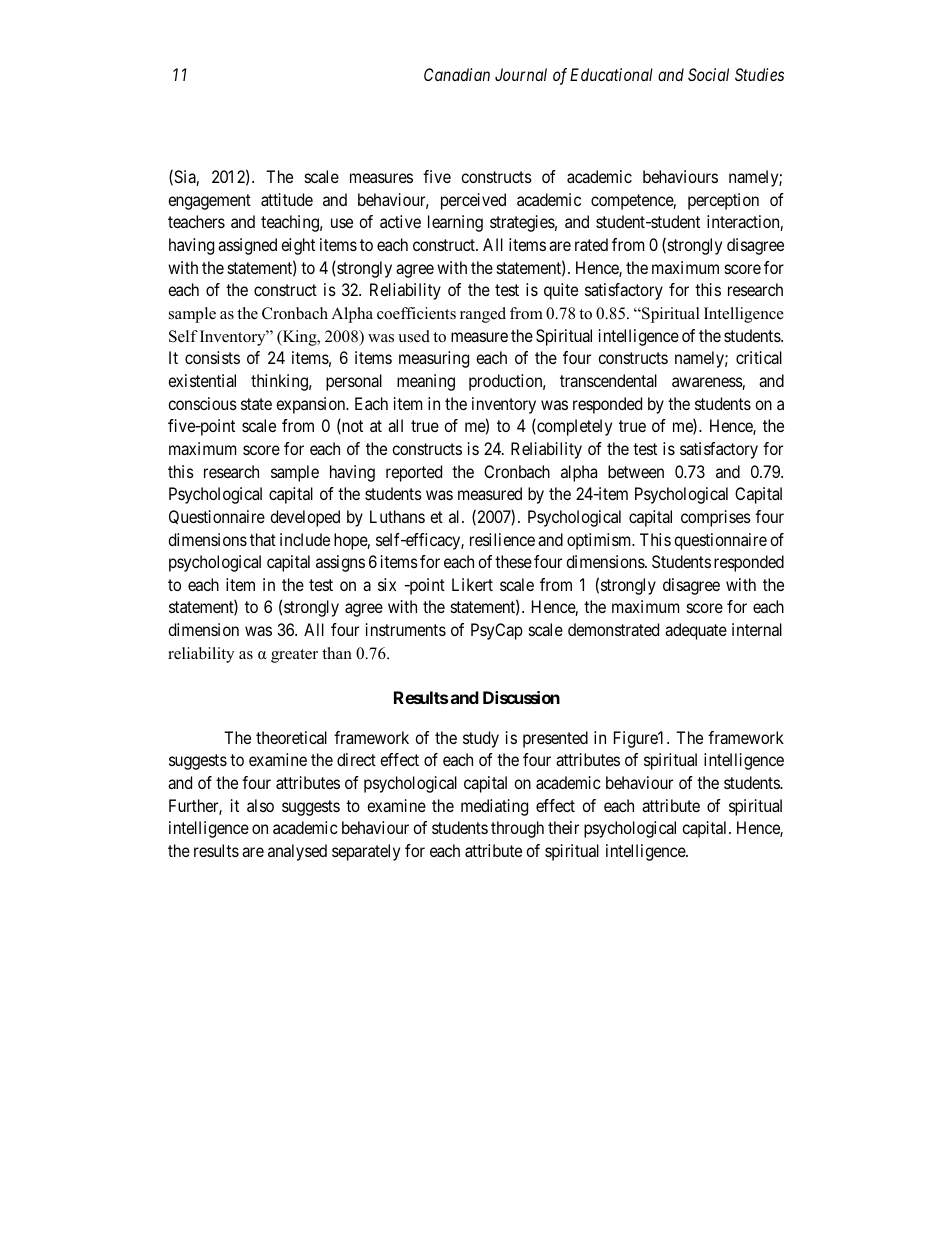 The width and height of the page is (952, 1233). What do you see at coordinates (708, 74) in the page?
I see `Social` at bounding box center [708, 74].
